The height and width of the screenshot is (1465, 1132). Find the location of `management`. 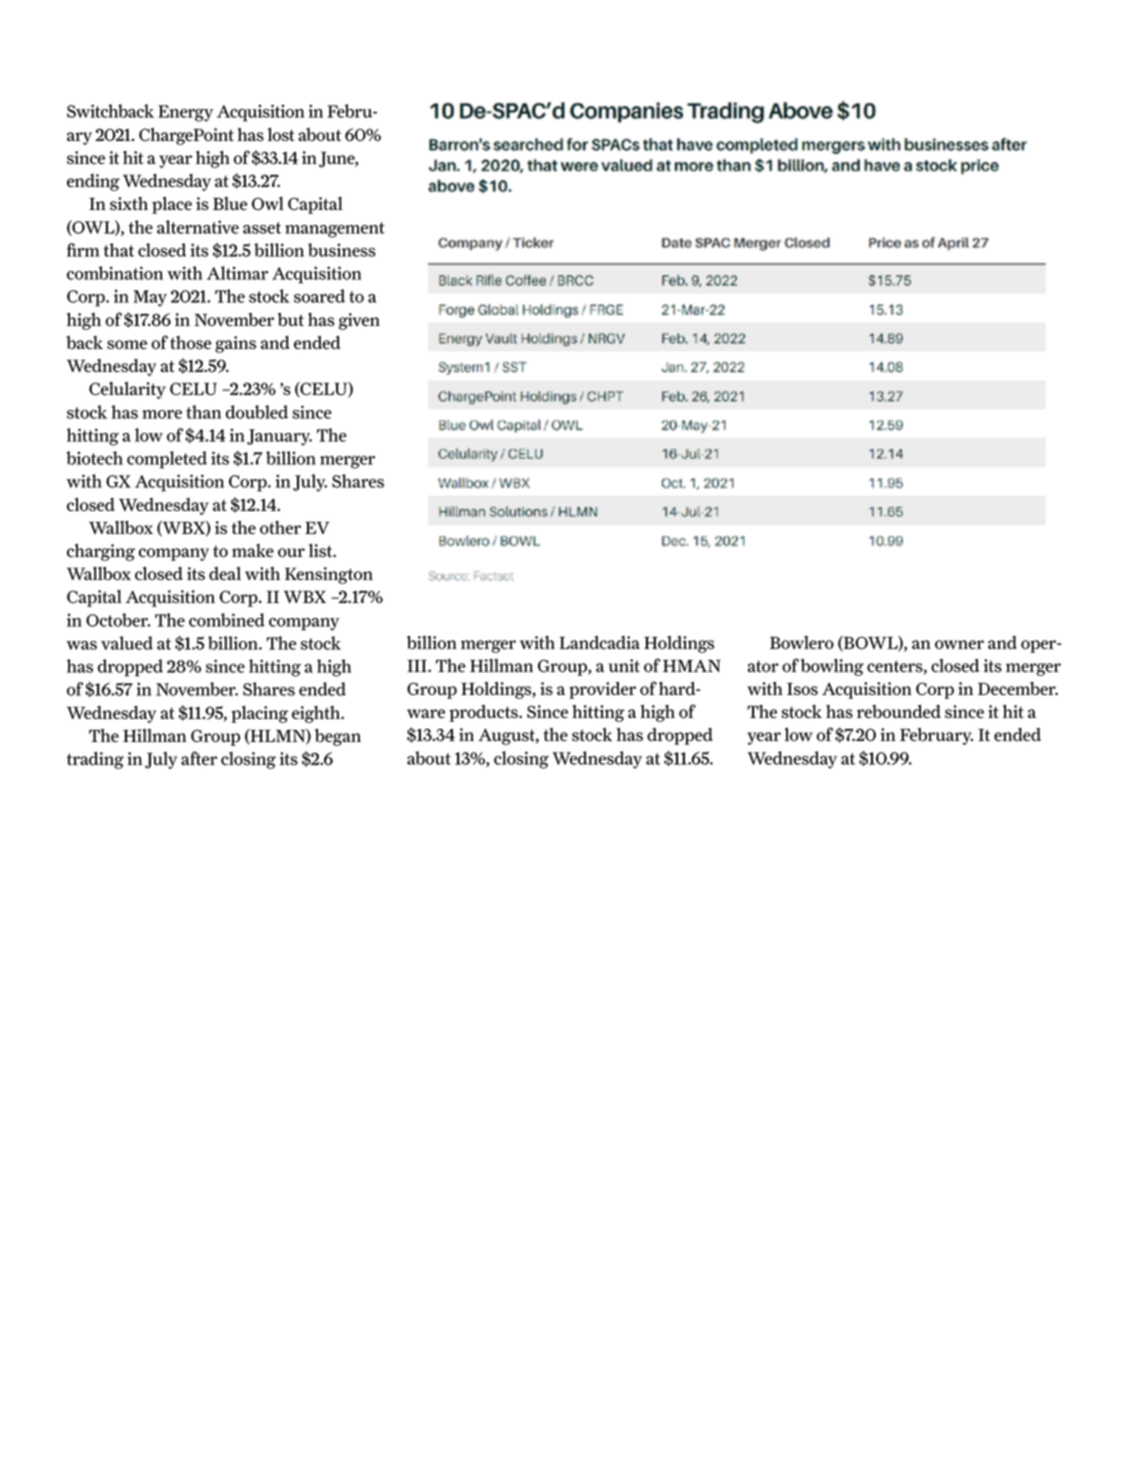

management is located at coordinates (335, 230).
